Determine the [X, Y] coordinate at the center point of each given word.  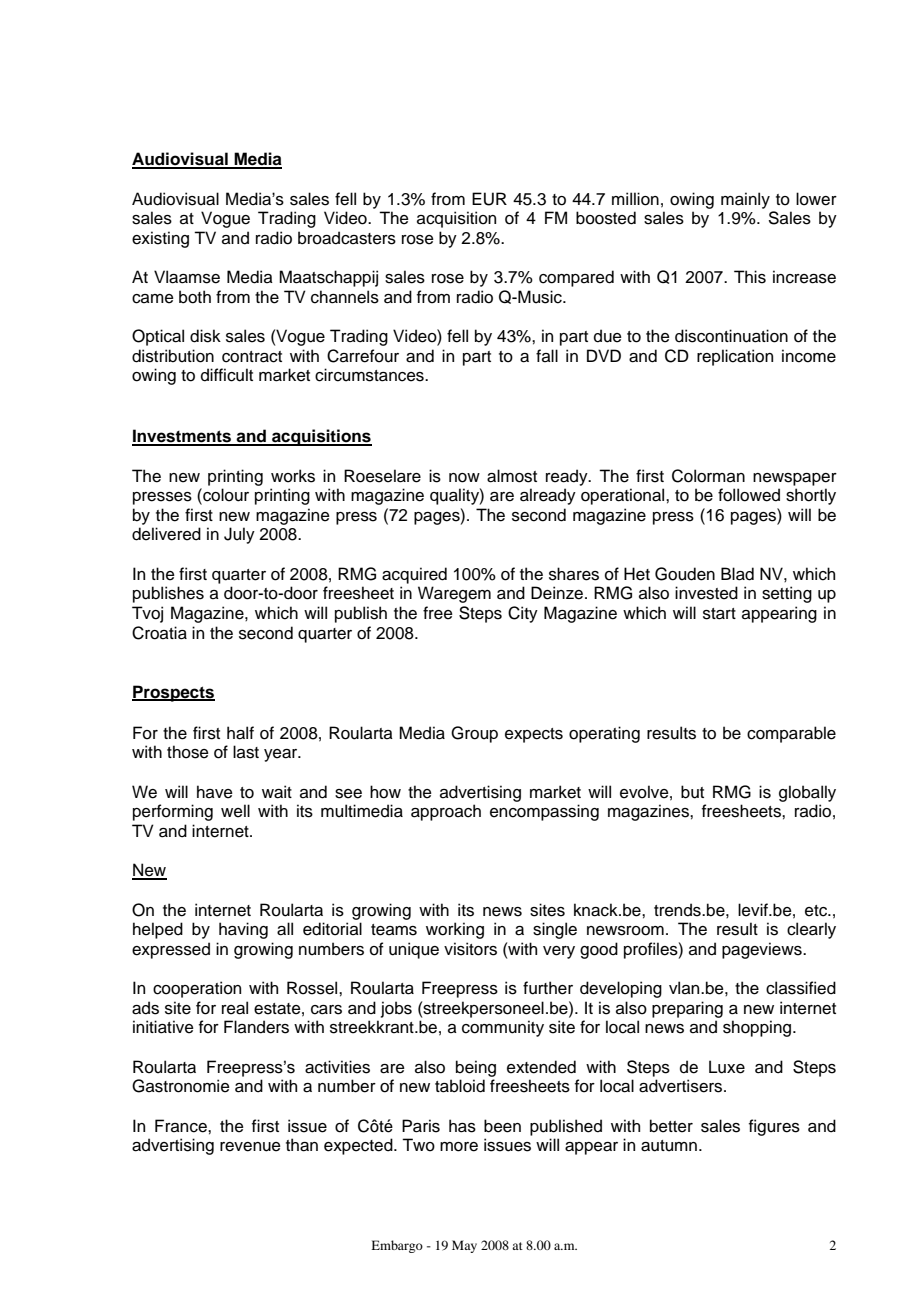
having [243, 930]
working [455, 930]
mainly [745, 200]
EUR [489, 199]
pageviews [763, 950]
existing [160, 239]
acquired [414, 575]
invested [706, 593]
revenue [250, 1147]
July [239, 535]
